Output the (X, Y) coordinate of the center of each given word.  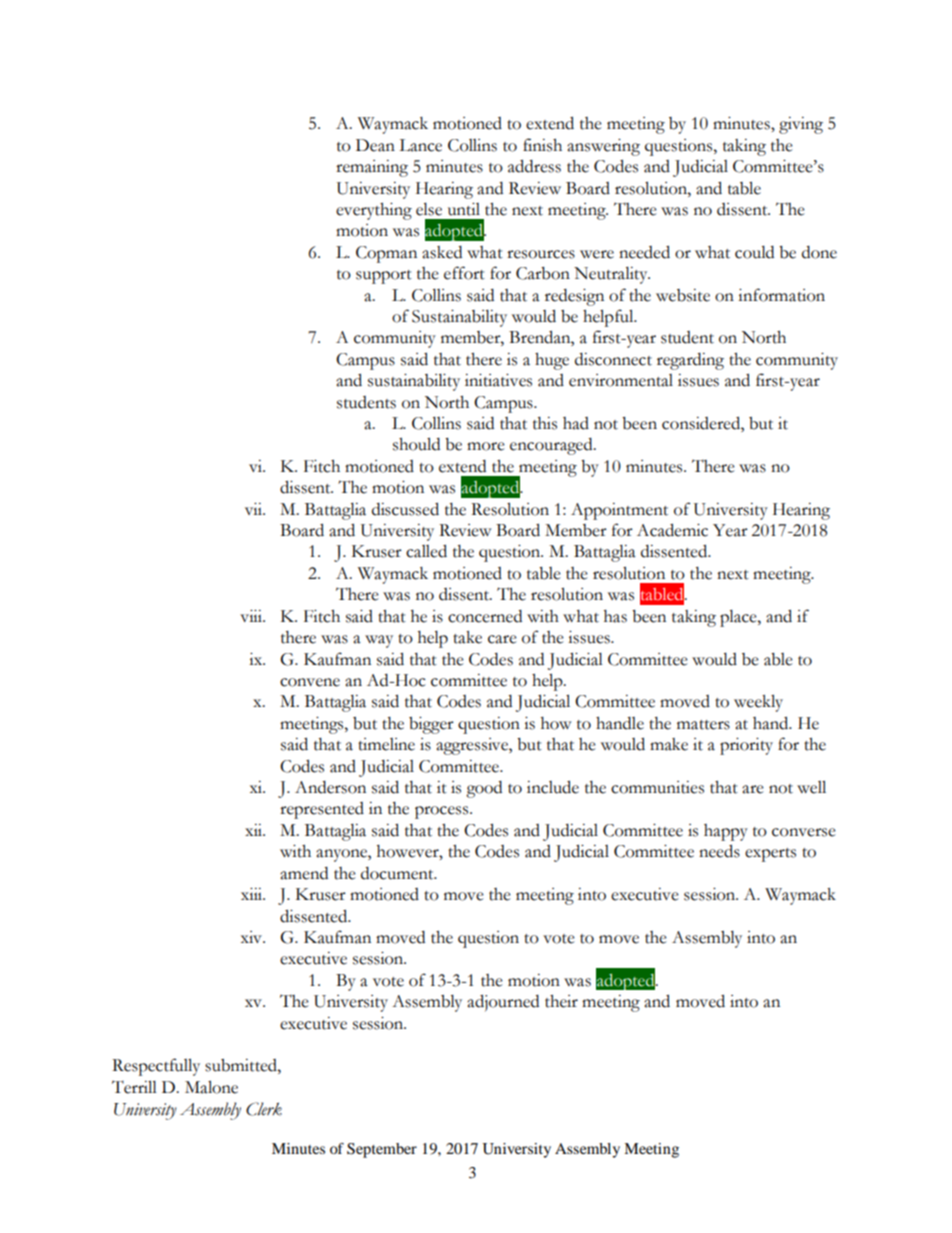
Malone (211, 1087)
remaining (372, 168)
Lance (420, 145)
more (486, 446)
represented (322, 810)
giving (801, 125)
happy (726, 832)
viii (252, 616)
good (484, 789)
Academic (672, 530)
